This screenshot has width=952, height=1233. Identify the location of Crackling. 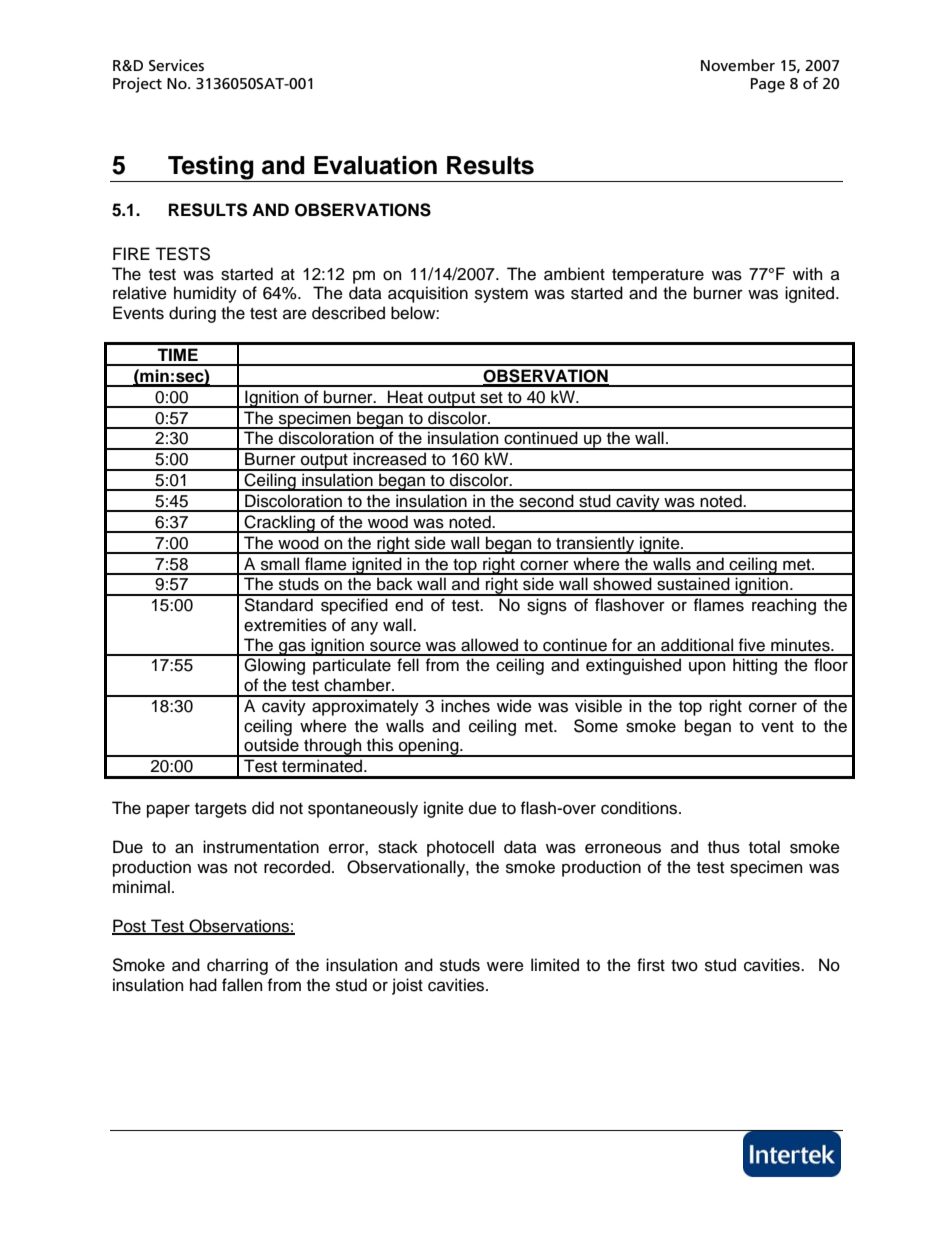
(280, 524).
